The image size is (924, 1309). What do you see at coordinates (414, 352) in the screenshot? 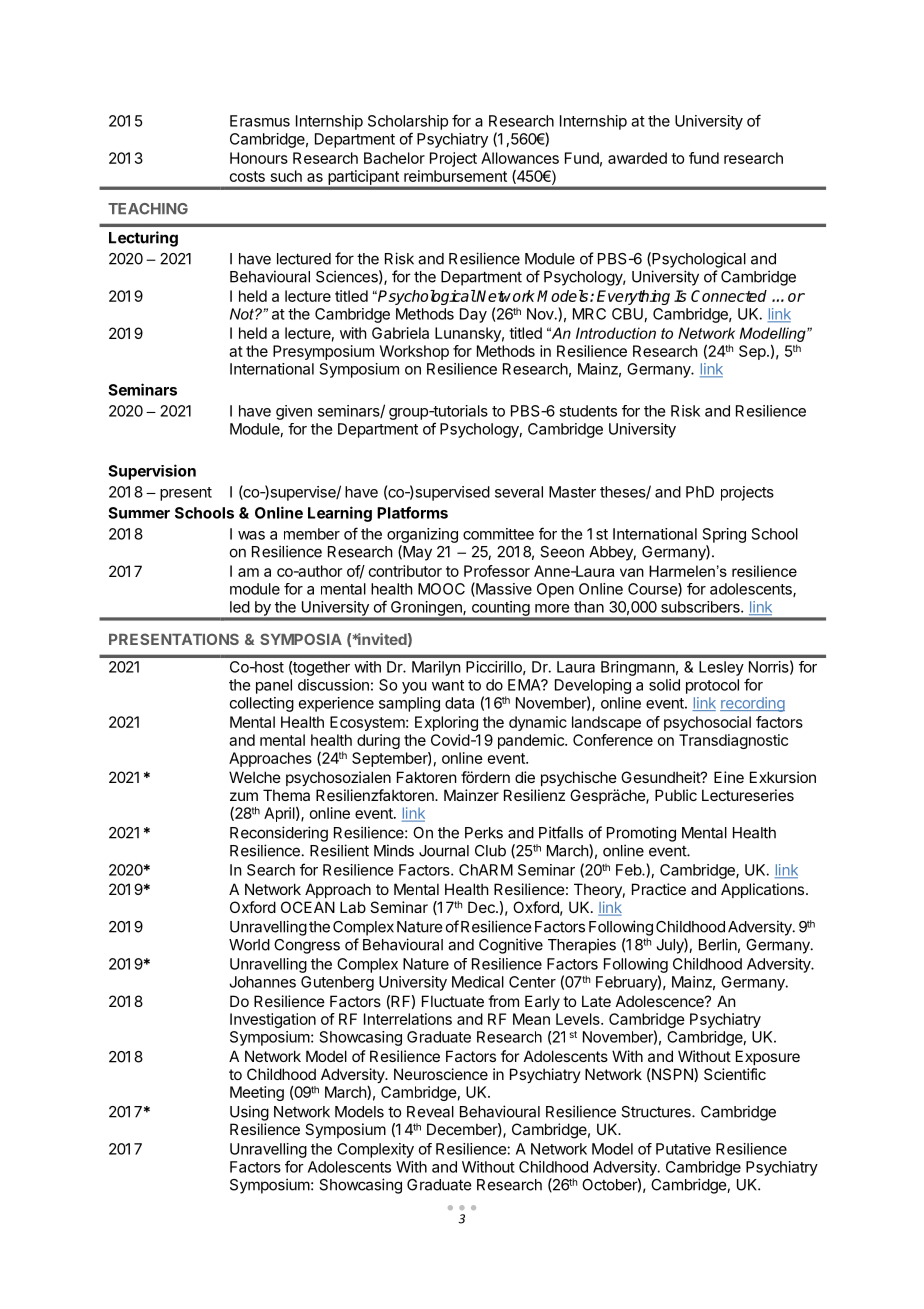
I see `Workshop` at bounding box center [414, 352].
